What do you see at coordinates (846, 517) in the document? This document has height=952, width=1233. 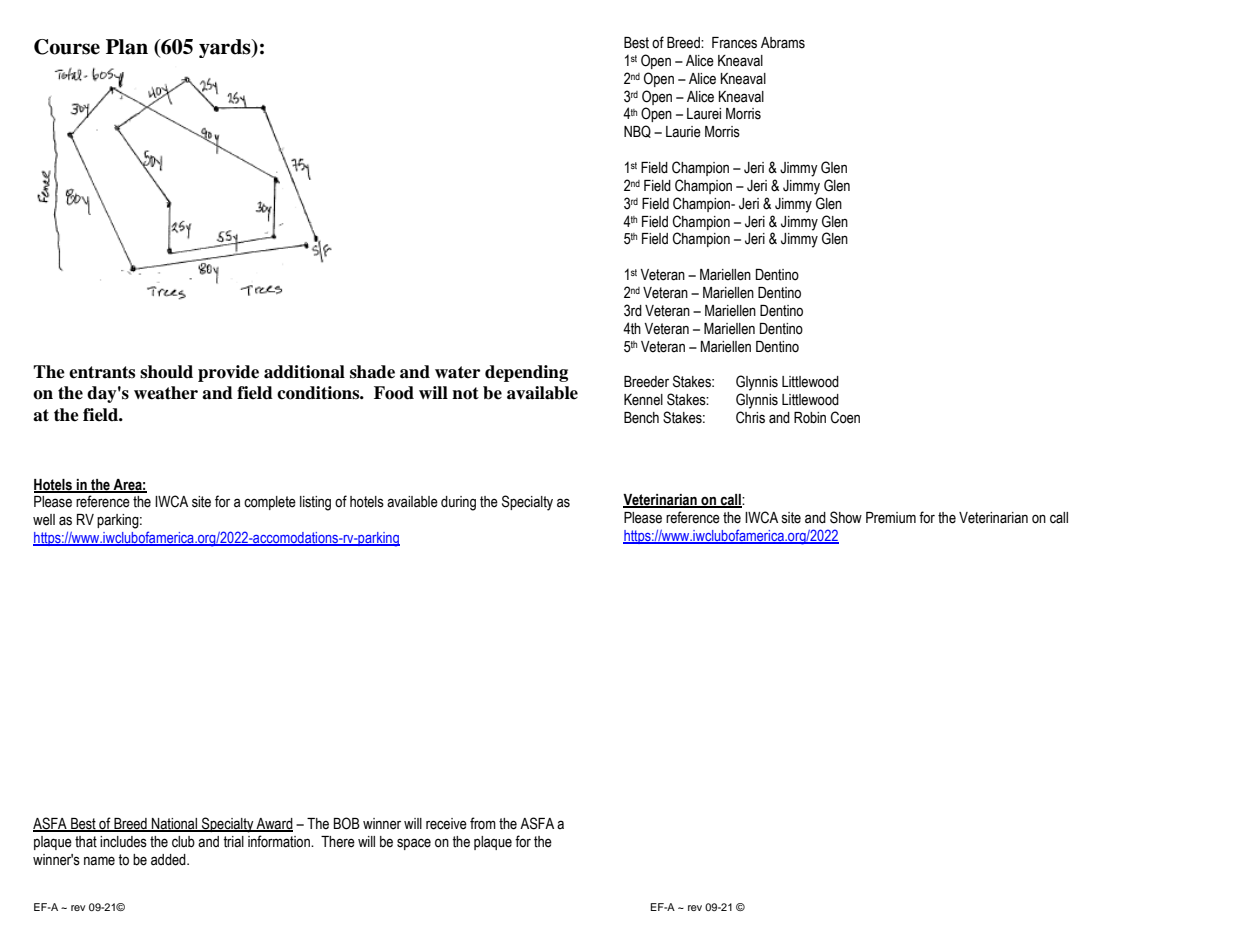 I see `Show` at bounding box center [846, 517].
